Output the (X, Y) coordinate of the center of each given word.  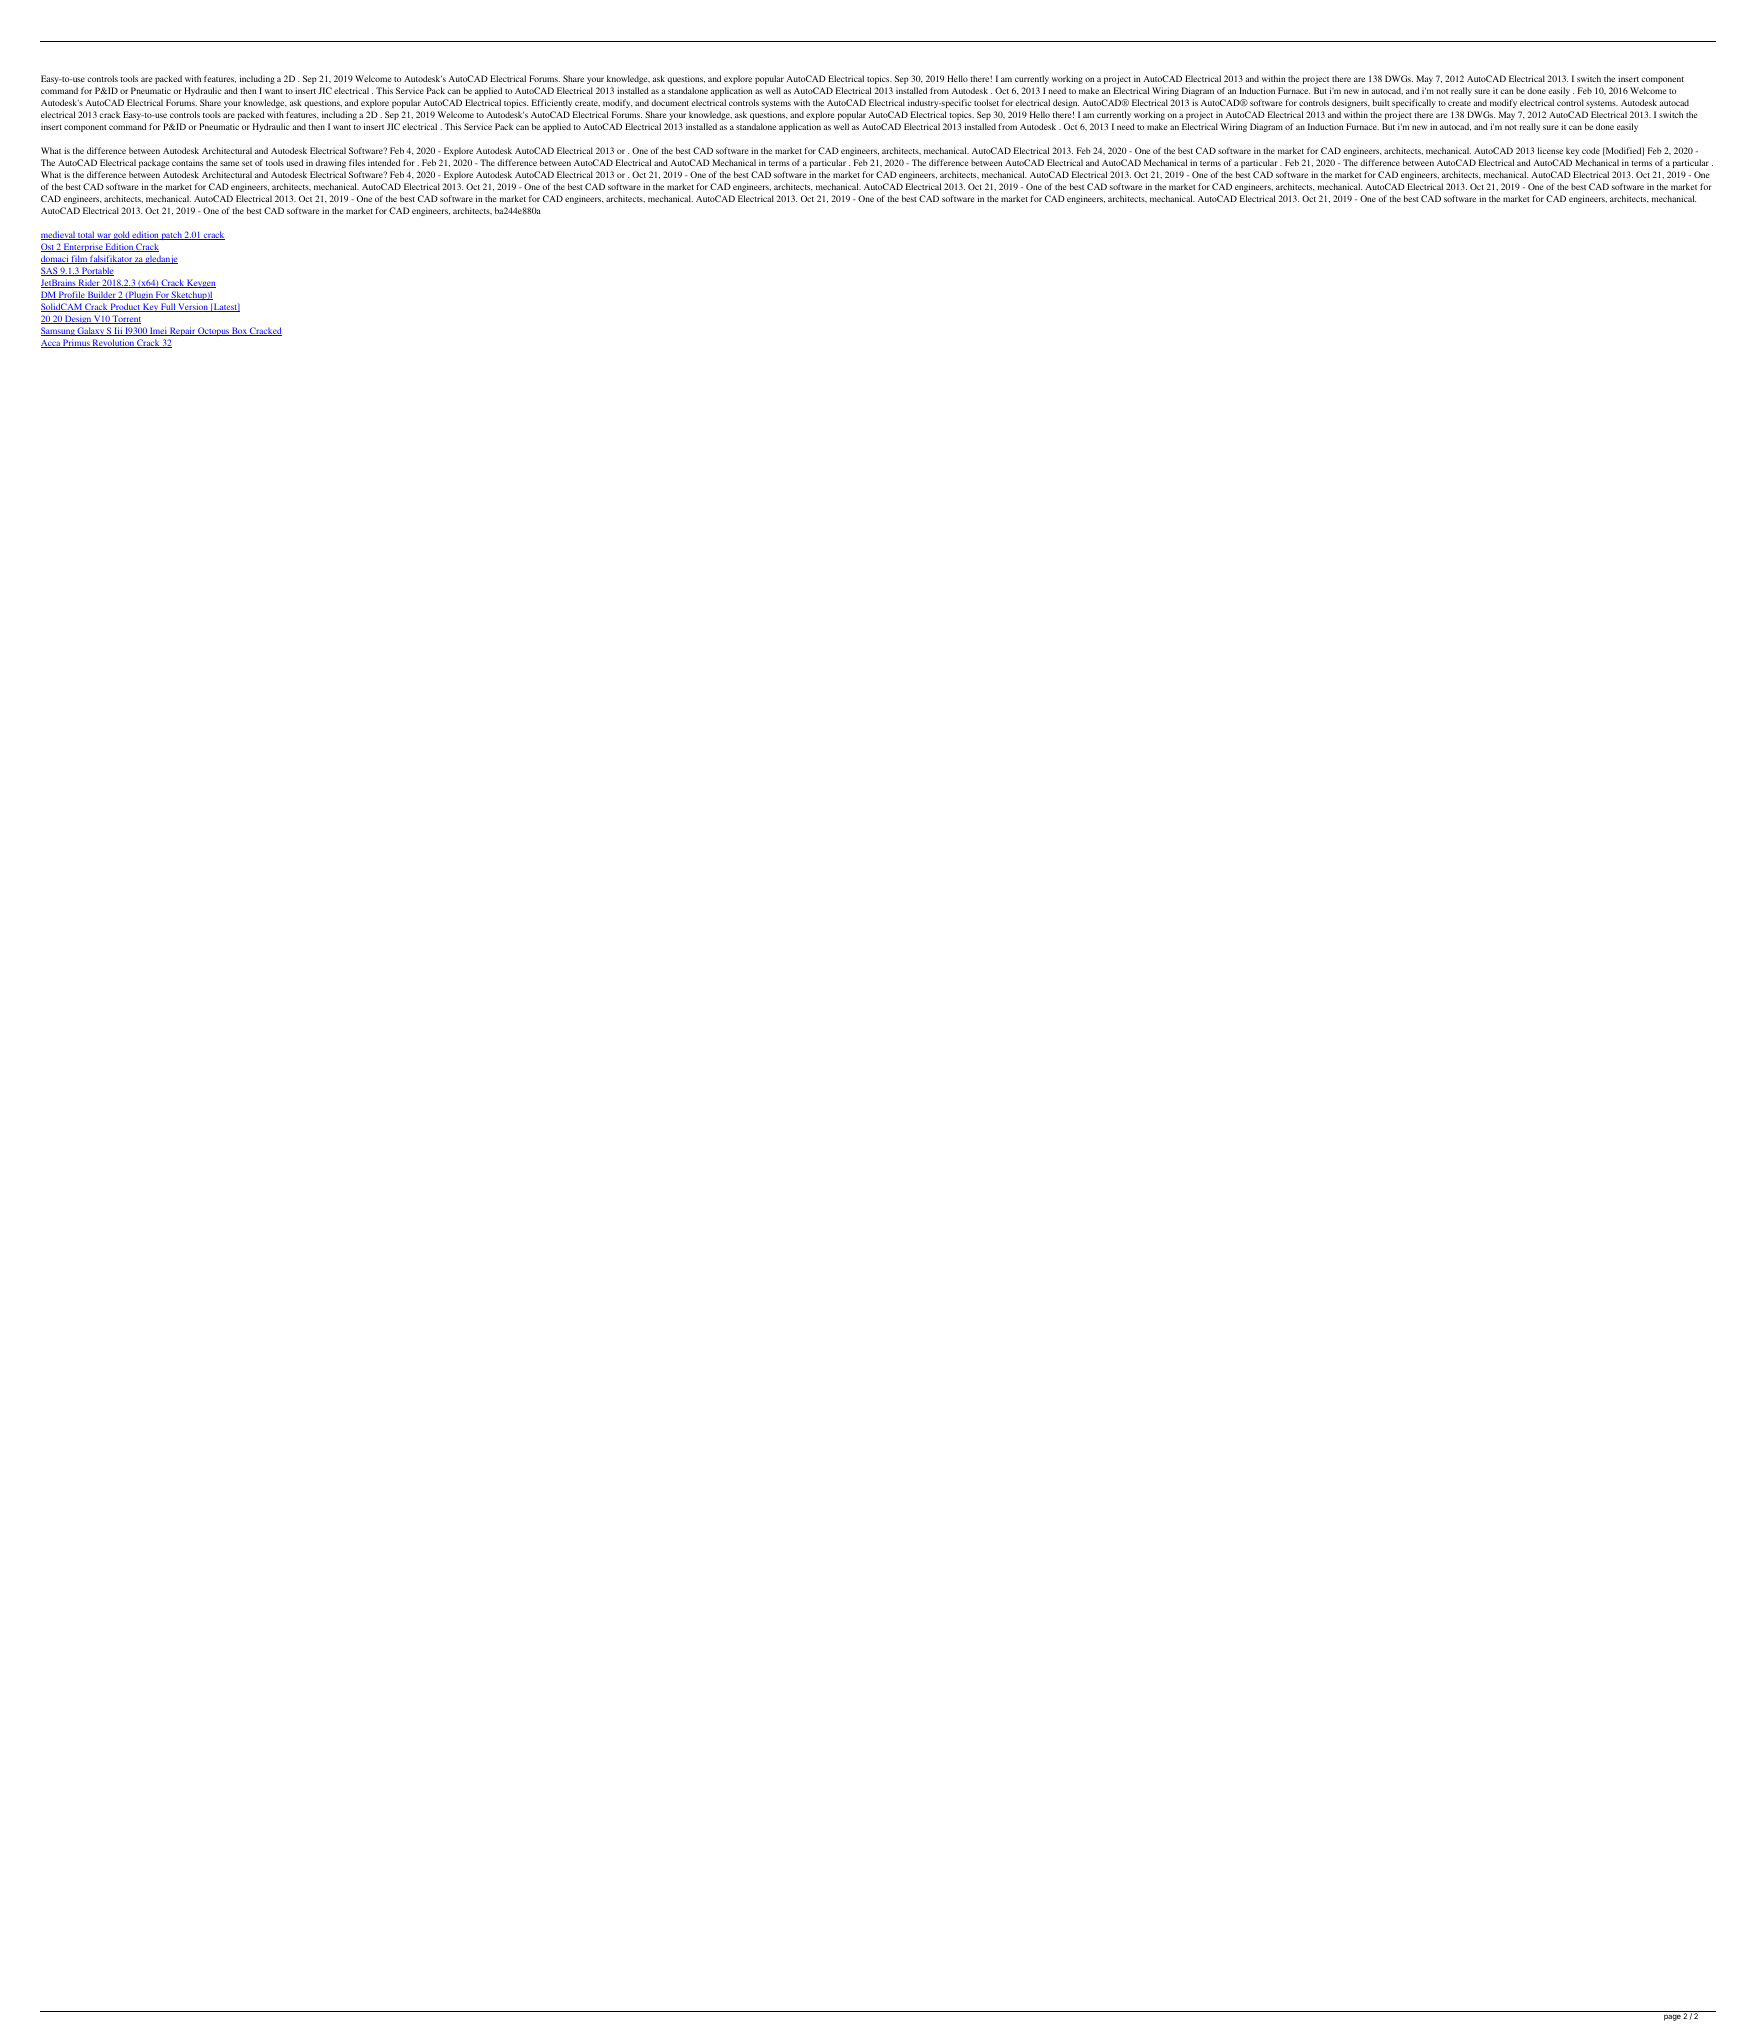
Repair (182, 333)
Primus (76, 343)
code (1591, 150)
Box (239, 331)
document (670, 102)
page (1672, 2018)
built (1381, 102)
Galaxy (91, 333)
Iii (118, 331)
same (229, 163)
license (1550, 150)
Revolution (113, 343)
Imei (158, 331)
